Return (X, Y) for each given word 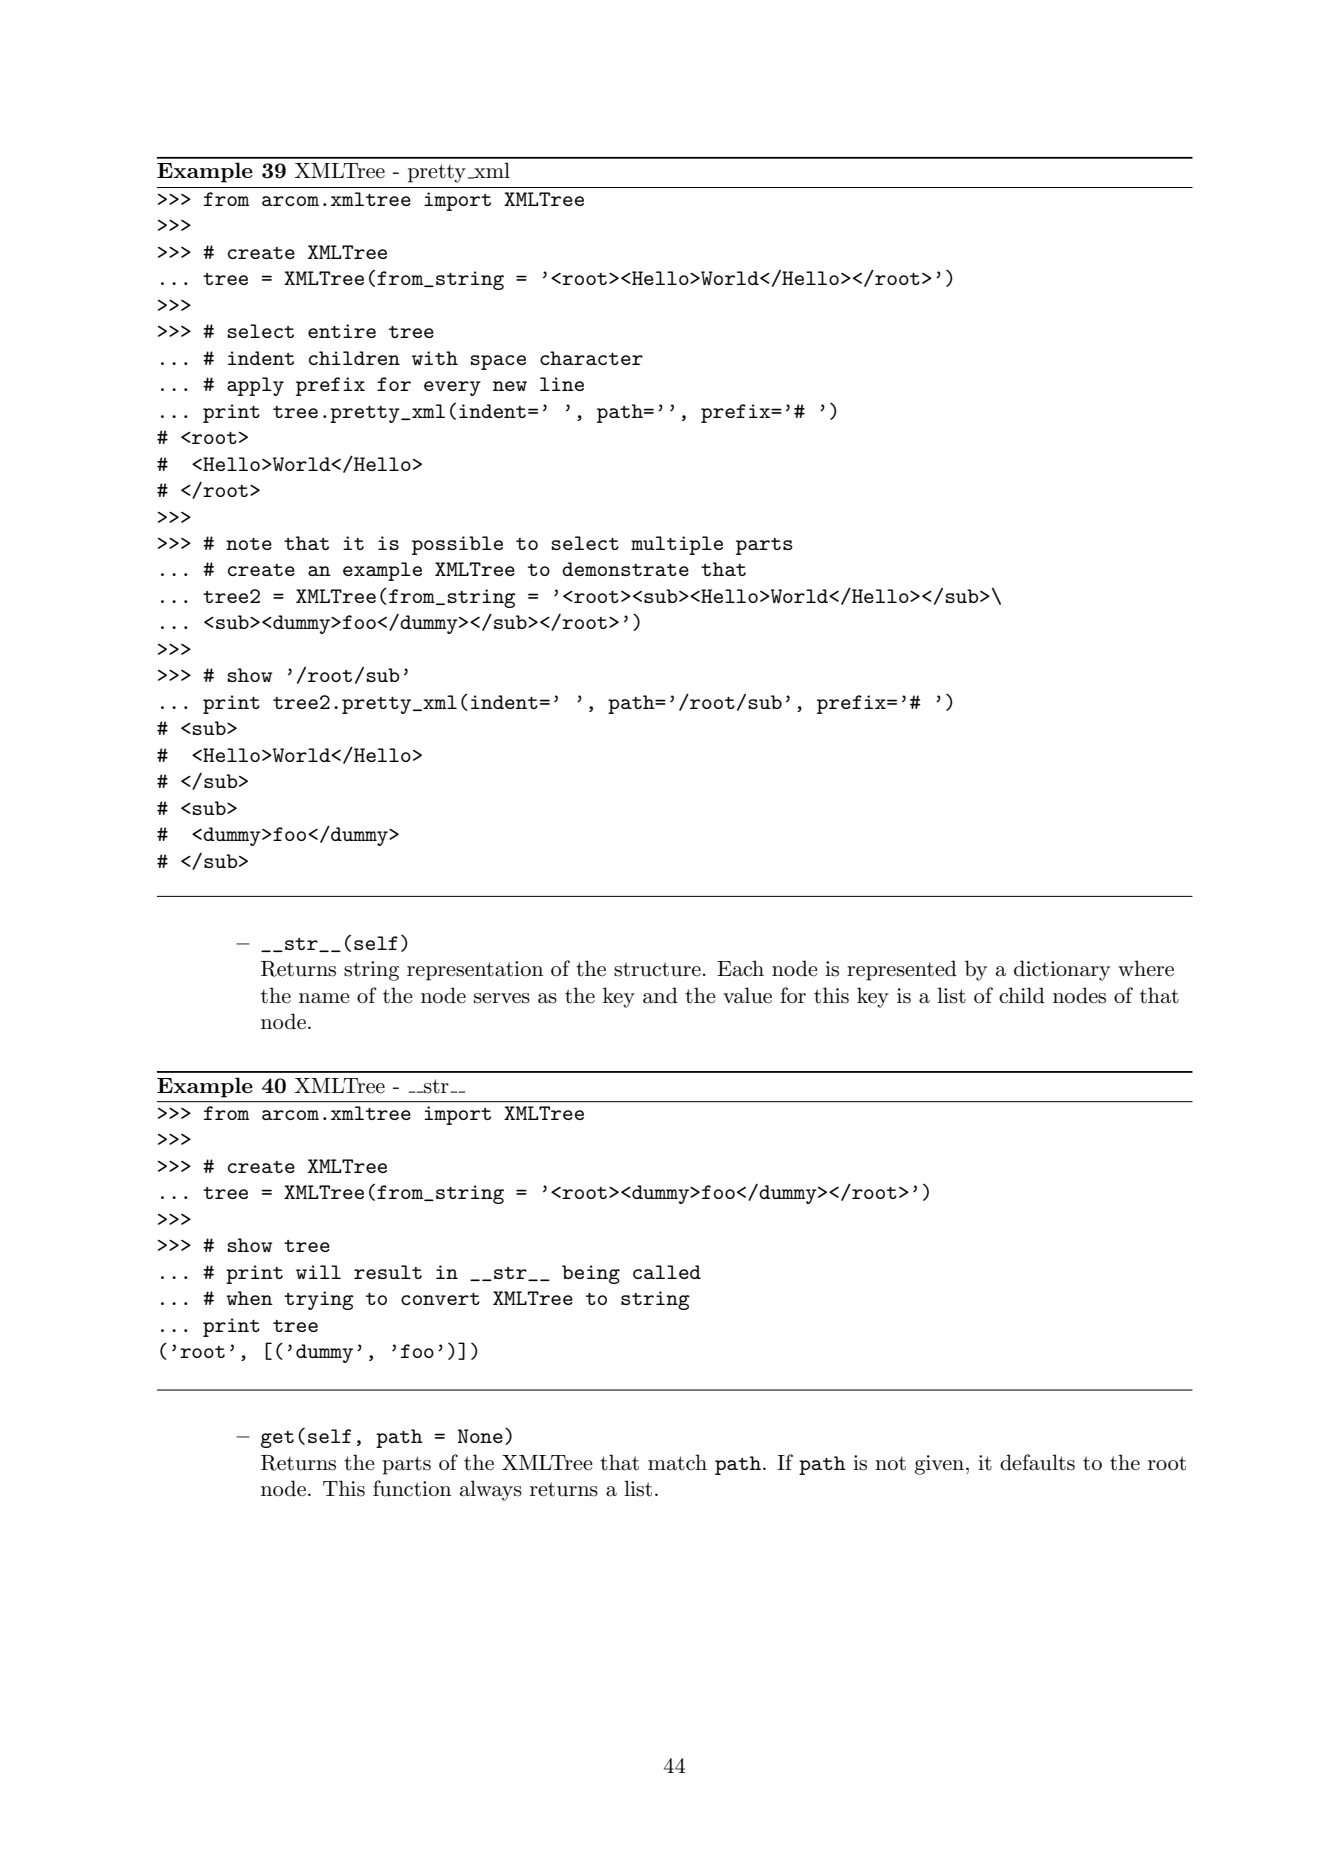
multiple (677, 545)
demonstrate (625, 569)
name (324, 998)
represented (902, 970)
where (1146, 968)
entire (342, 331)
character (591, 358)
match (677, 1462)
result (388, 1272)
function (412, 1488)
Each (740, 968)
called (667, 1272)
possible (457, 545)
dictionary (1062, 970)
